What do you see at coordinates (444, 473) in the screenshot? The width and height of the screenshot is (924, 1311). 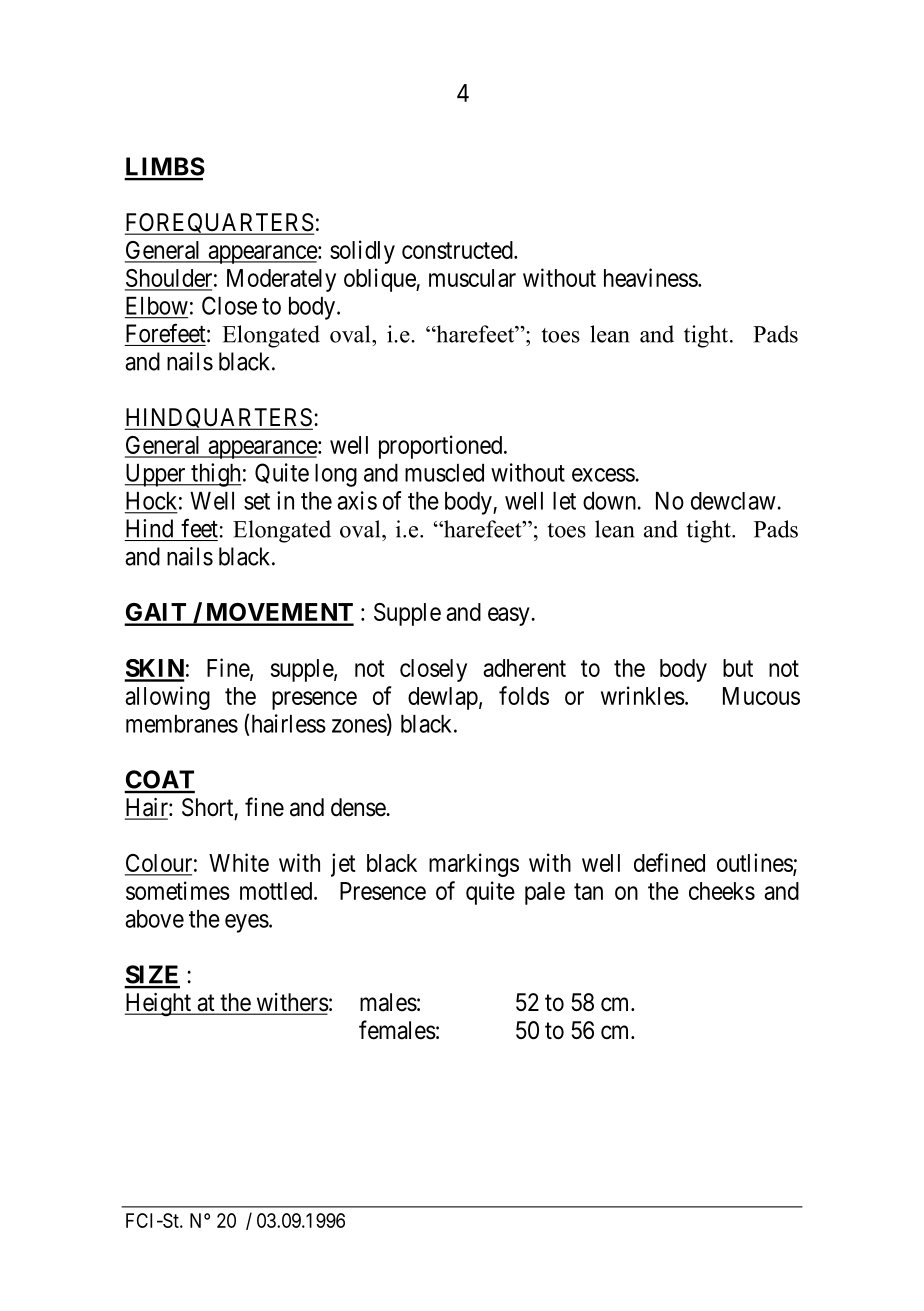 I see `muscled` at bounding box center [444, 473].
